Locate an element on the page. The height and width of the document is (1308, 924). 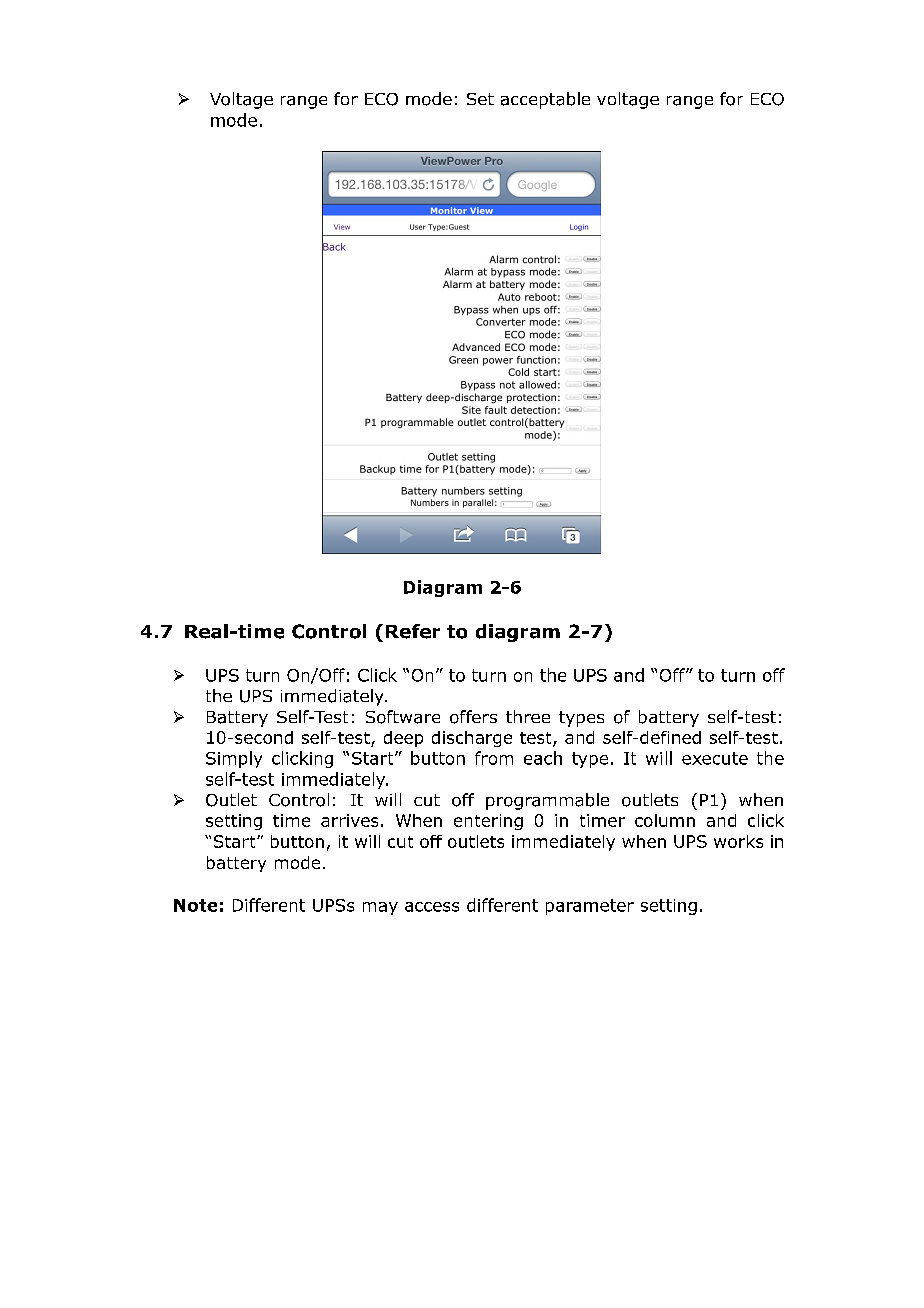
access is located at coordinates (432, 907).
